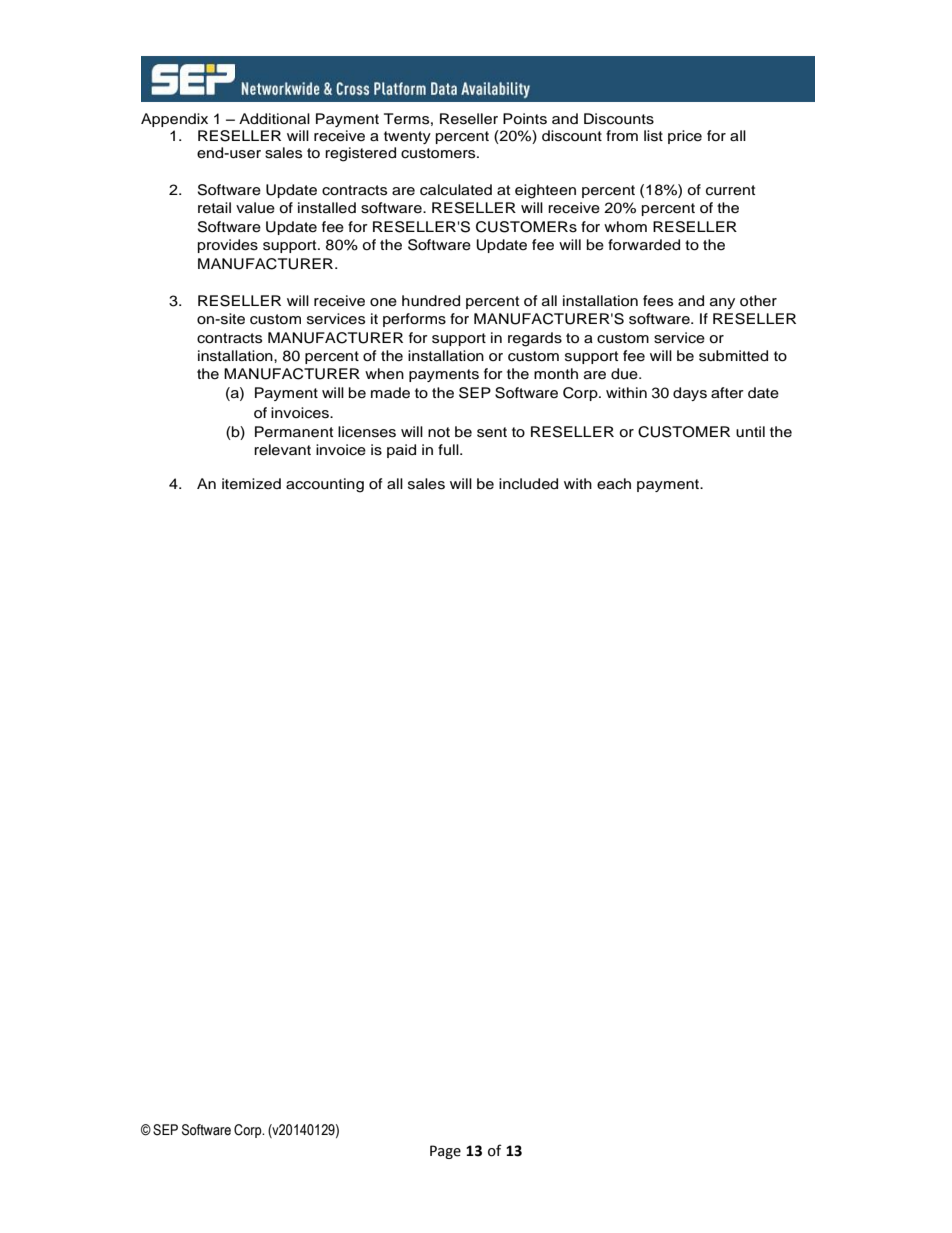  Describe the element at coordinates (251, 484) in the screenshot. I see `itemized` at that location.
